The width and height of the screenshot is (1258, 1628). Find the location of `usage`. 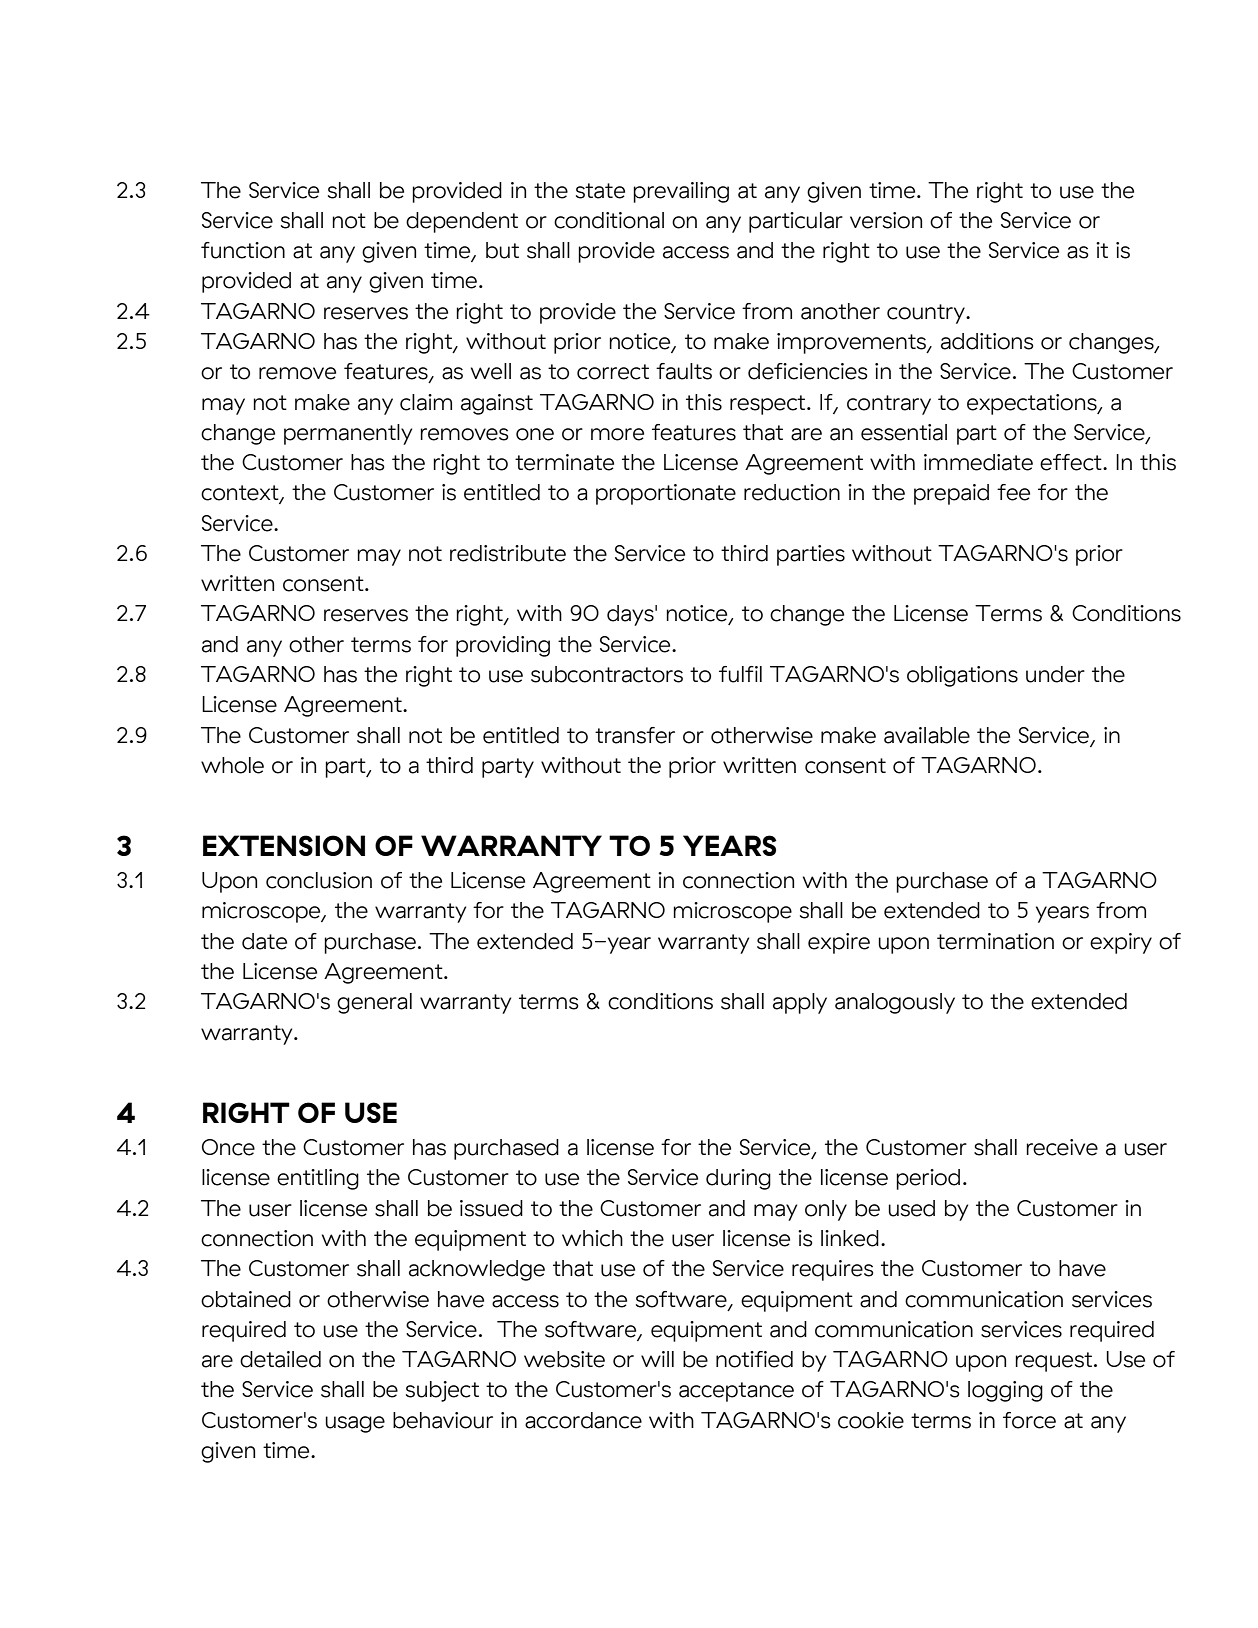

usage is located at coordinates (355, 1424).
